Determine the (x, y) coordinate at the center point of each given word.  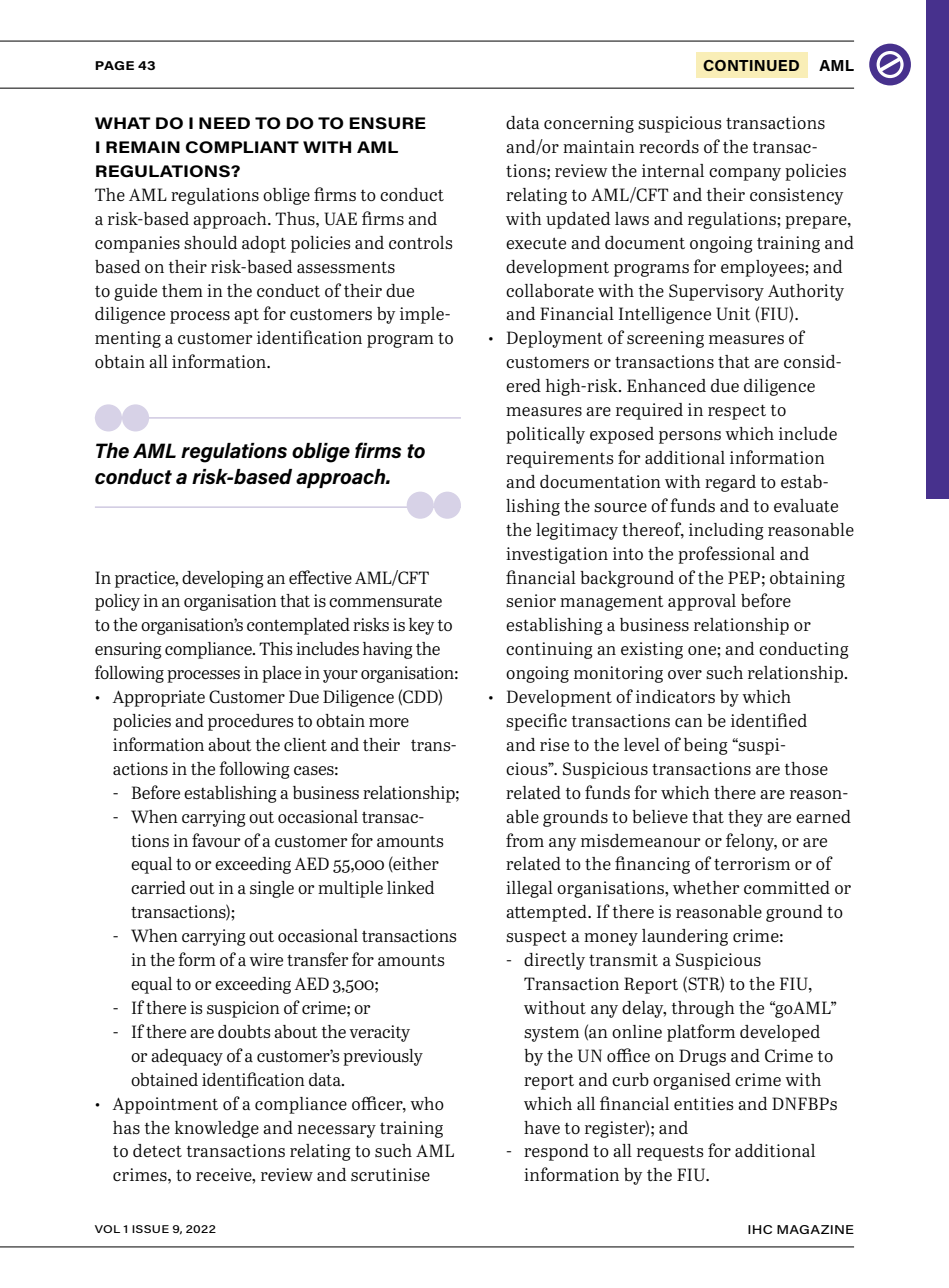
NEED (224, 123)
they (745, 818)
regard (730, 483)
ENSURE (387, 123)
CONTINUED (751, 65)
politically (545, 435)
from (525, 840)
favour (216, 840)
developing (223, 579)
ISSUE (150, 1229)
